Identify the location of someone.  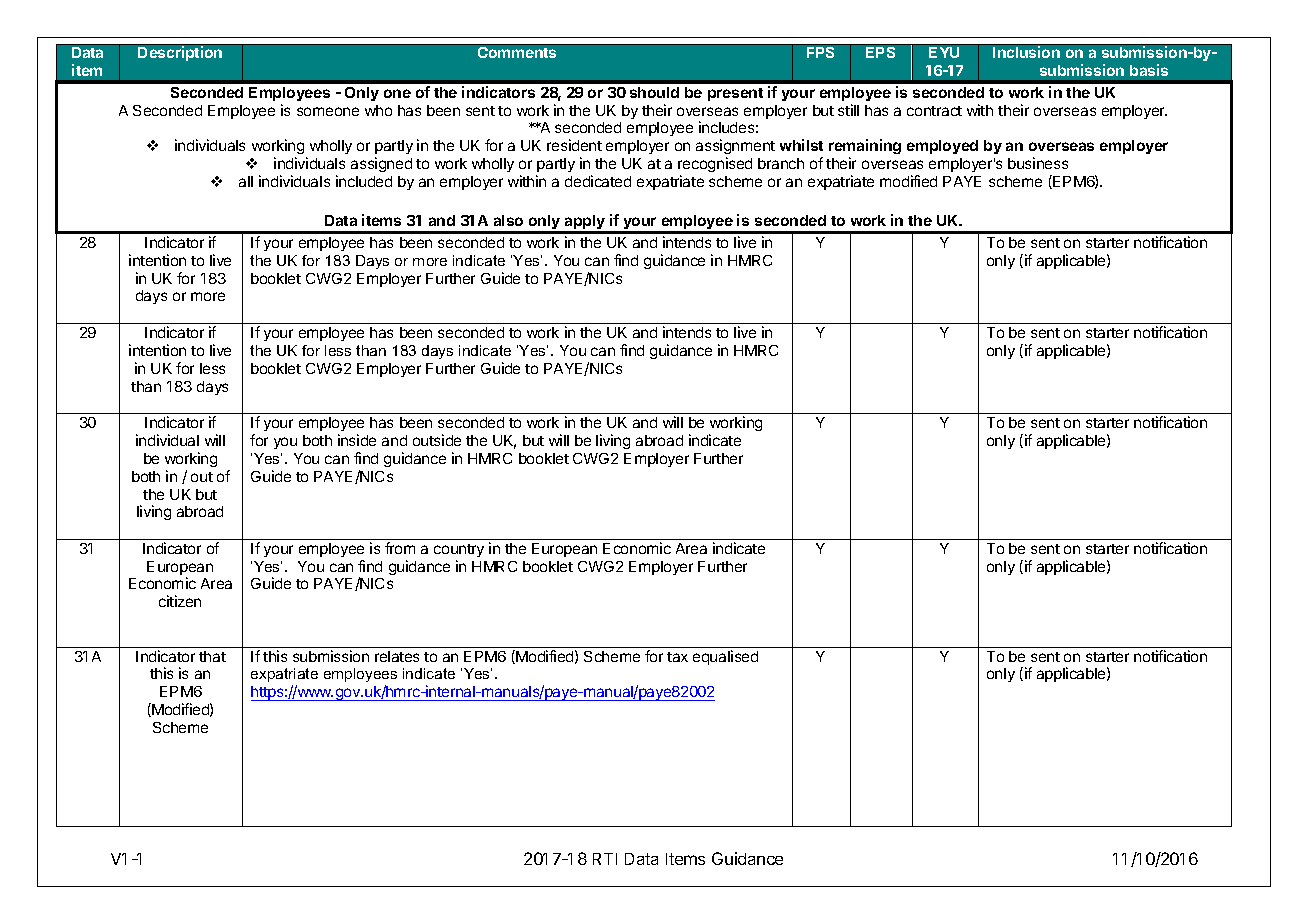
(328, 111).
